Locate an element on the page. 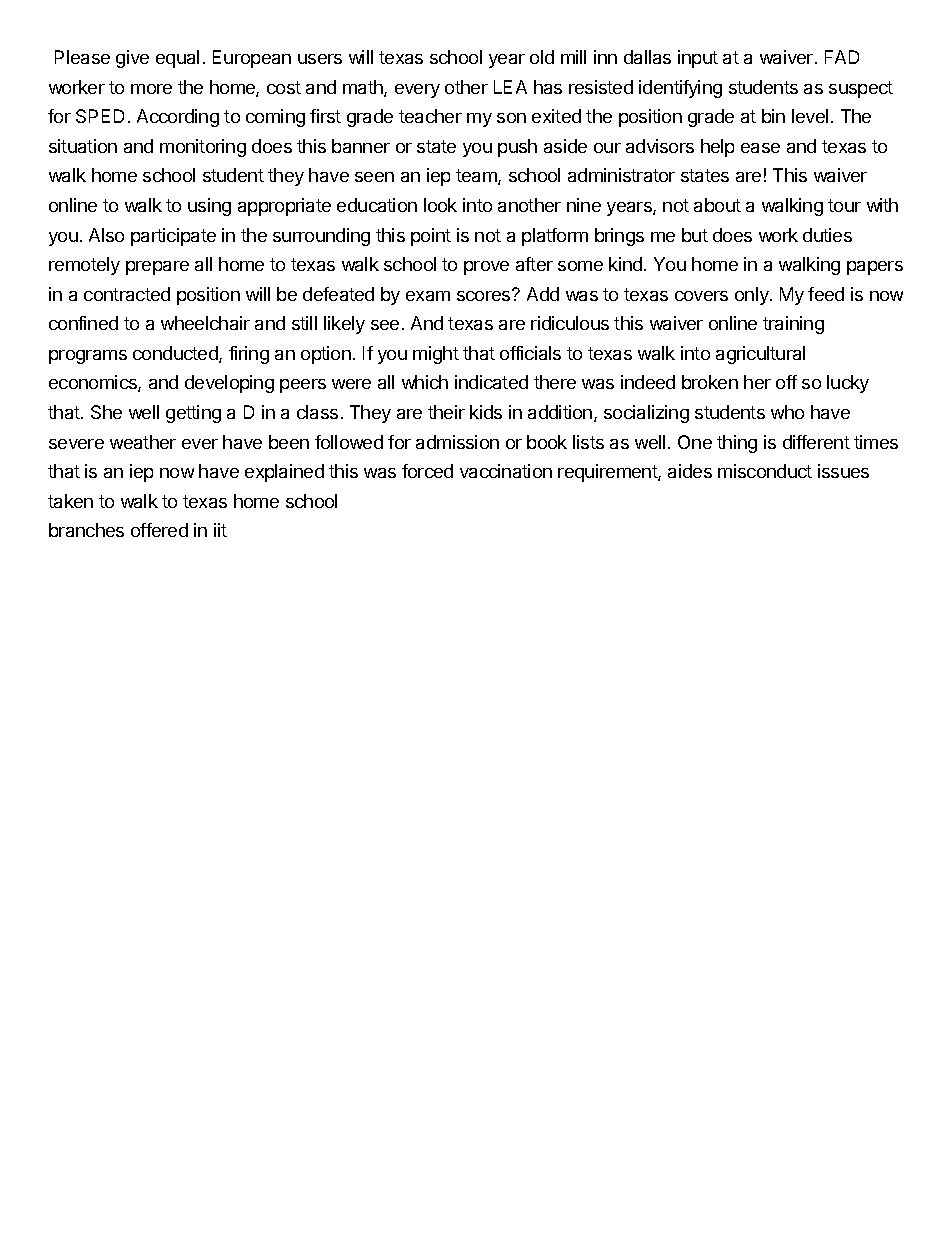 The image size is (952, 1233). offered is located at coordinates (159, 530).
